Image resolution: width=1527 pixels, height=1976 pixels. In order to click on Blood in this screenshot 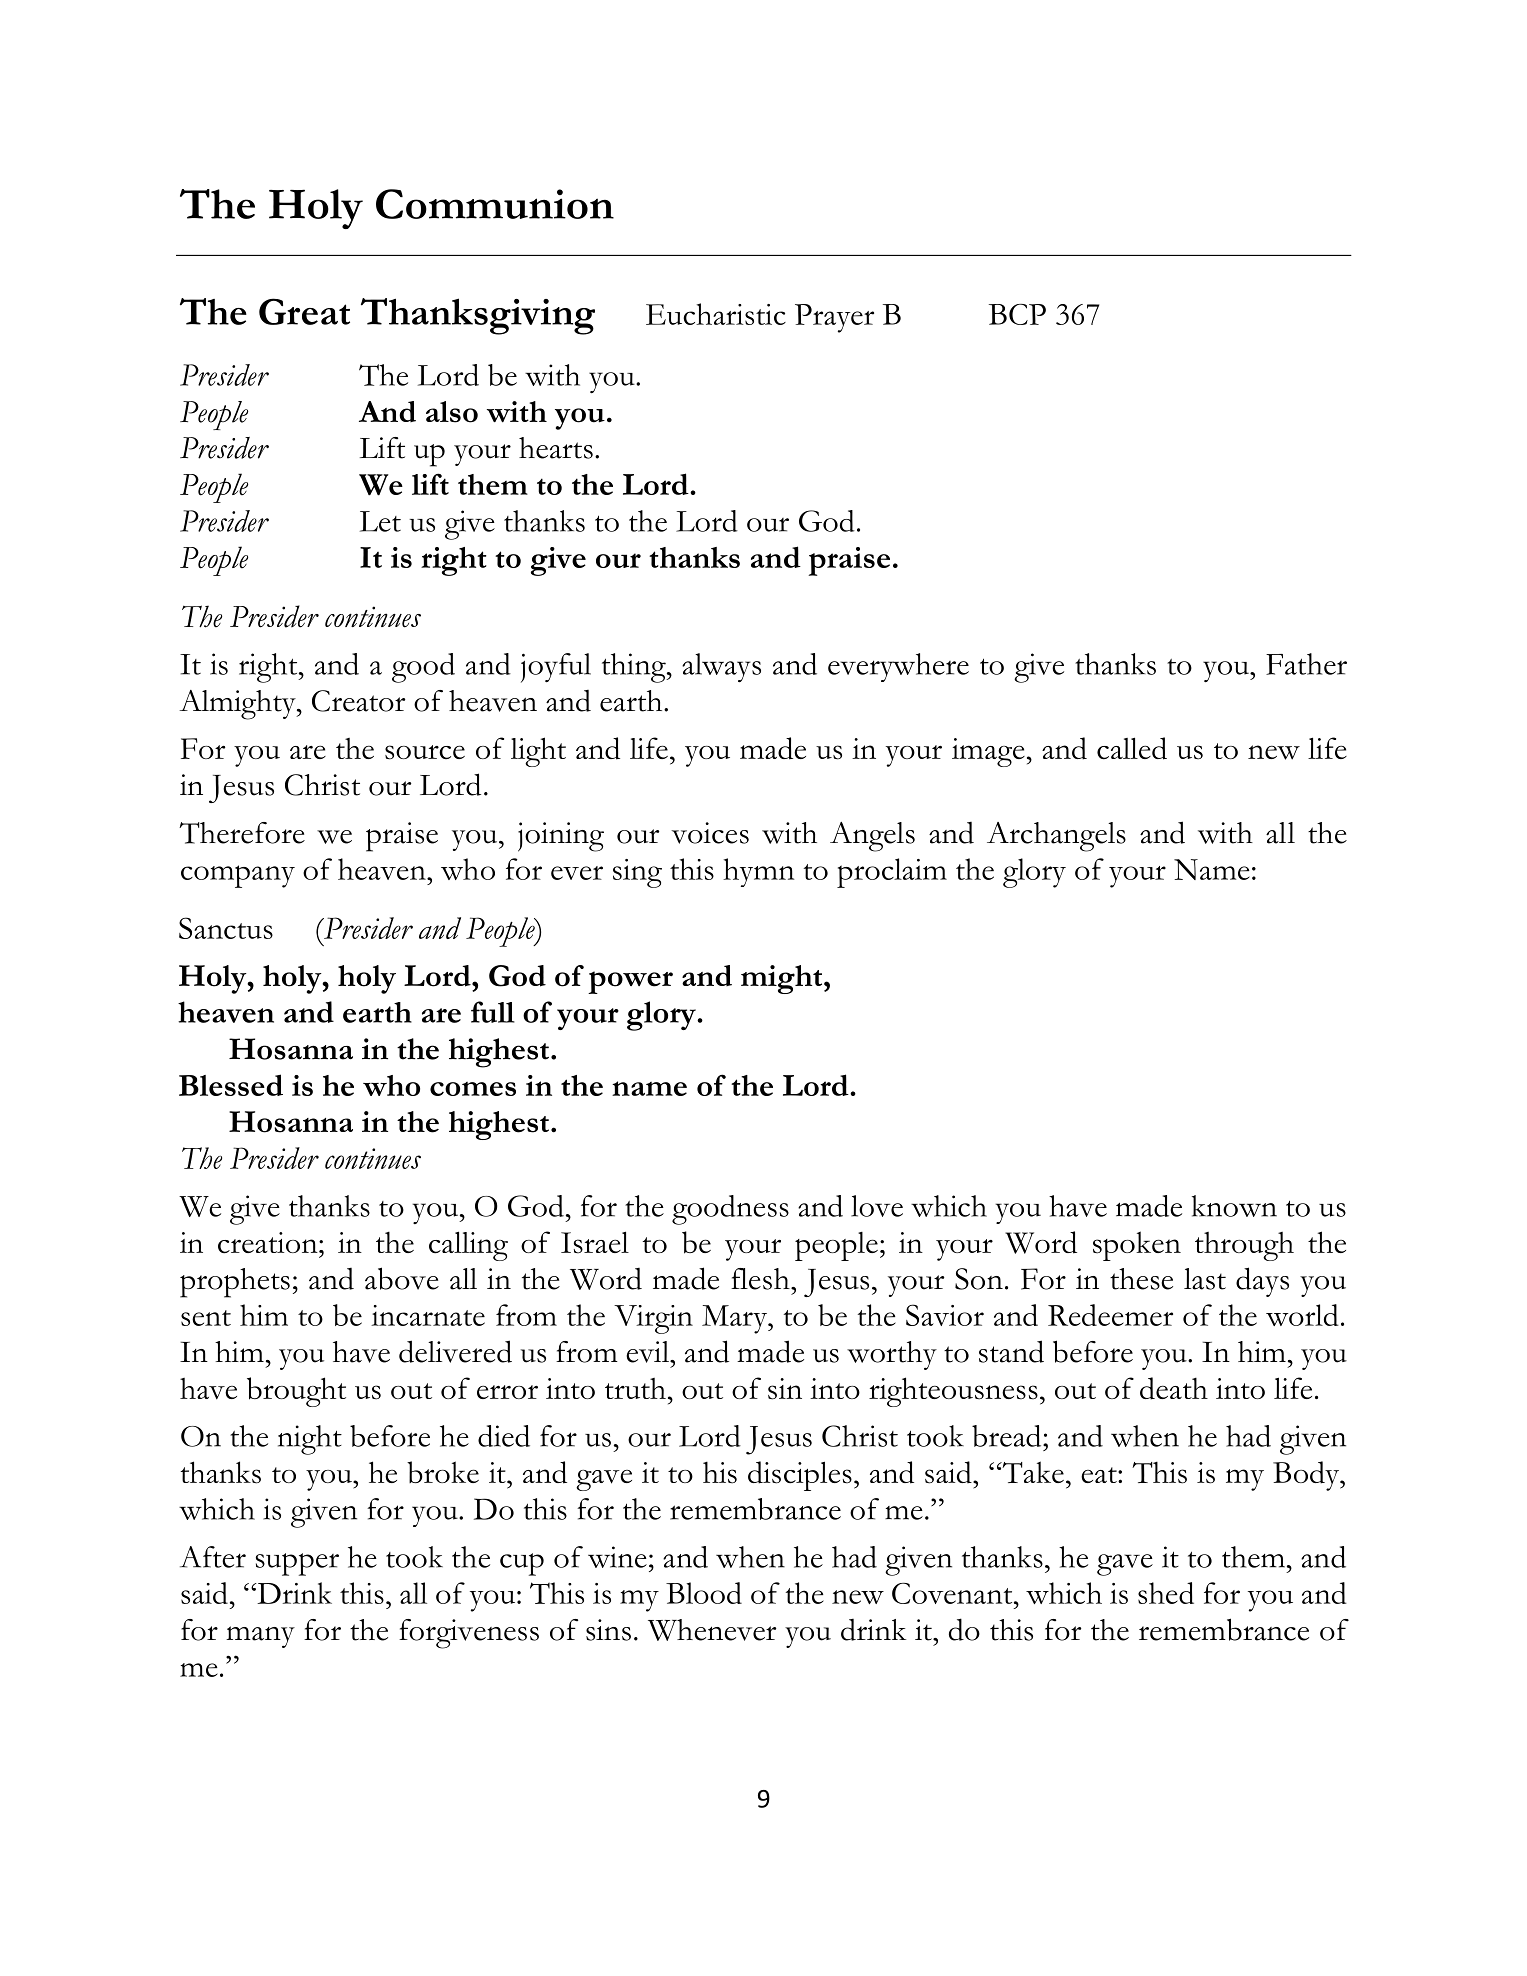, I will do `click(704, 1593)`.
